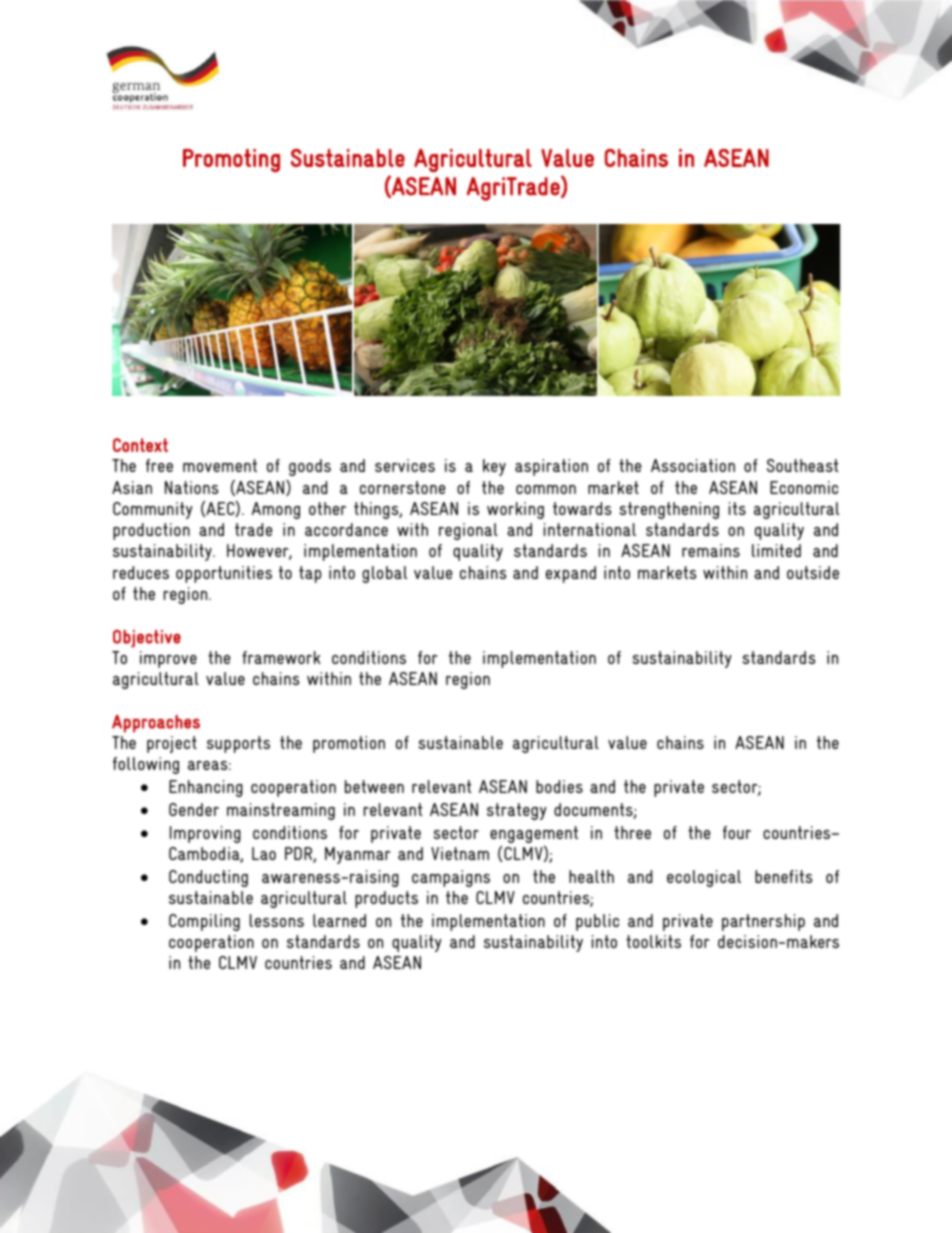 The height and width of the screenshot is (1233, 952). What do you see at coordinates (711, 550) in the screenshot?
I see `remains` at bounding box center [711, 550].
